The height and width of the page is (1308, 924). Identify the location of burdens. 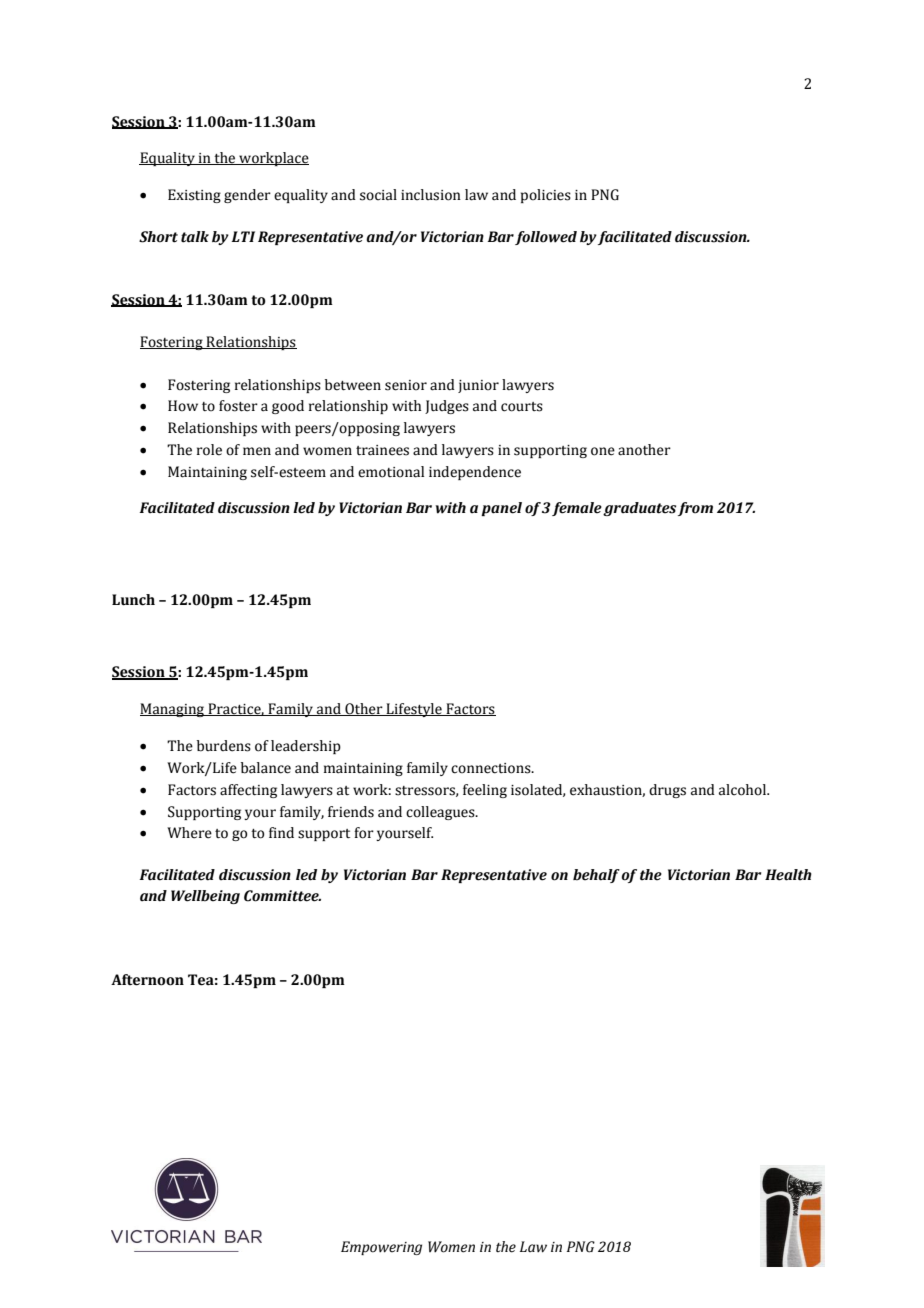
(224, 746).
